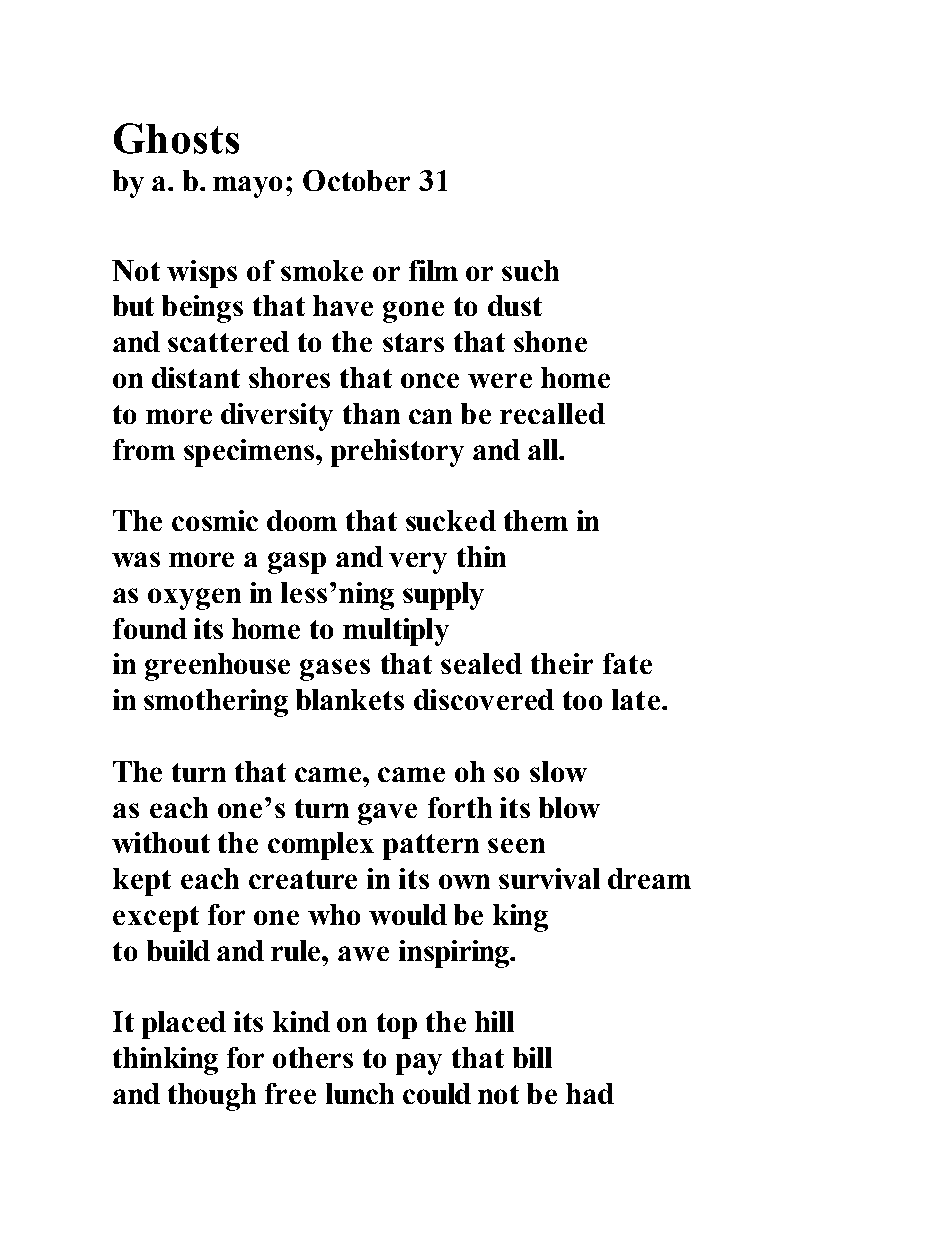 This document has width=952, height=1233. I want to click on distant, so click(196, 377).
